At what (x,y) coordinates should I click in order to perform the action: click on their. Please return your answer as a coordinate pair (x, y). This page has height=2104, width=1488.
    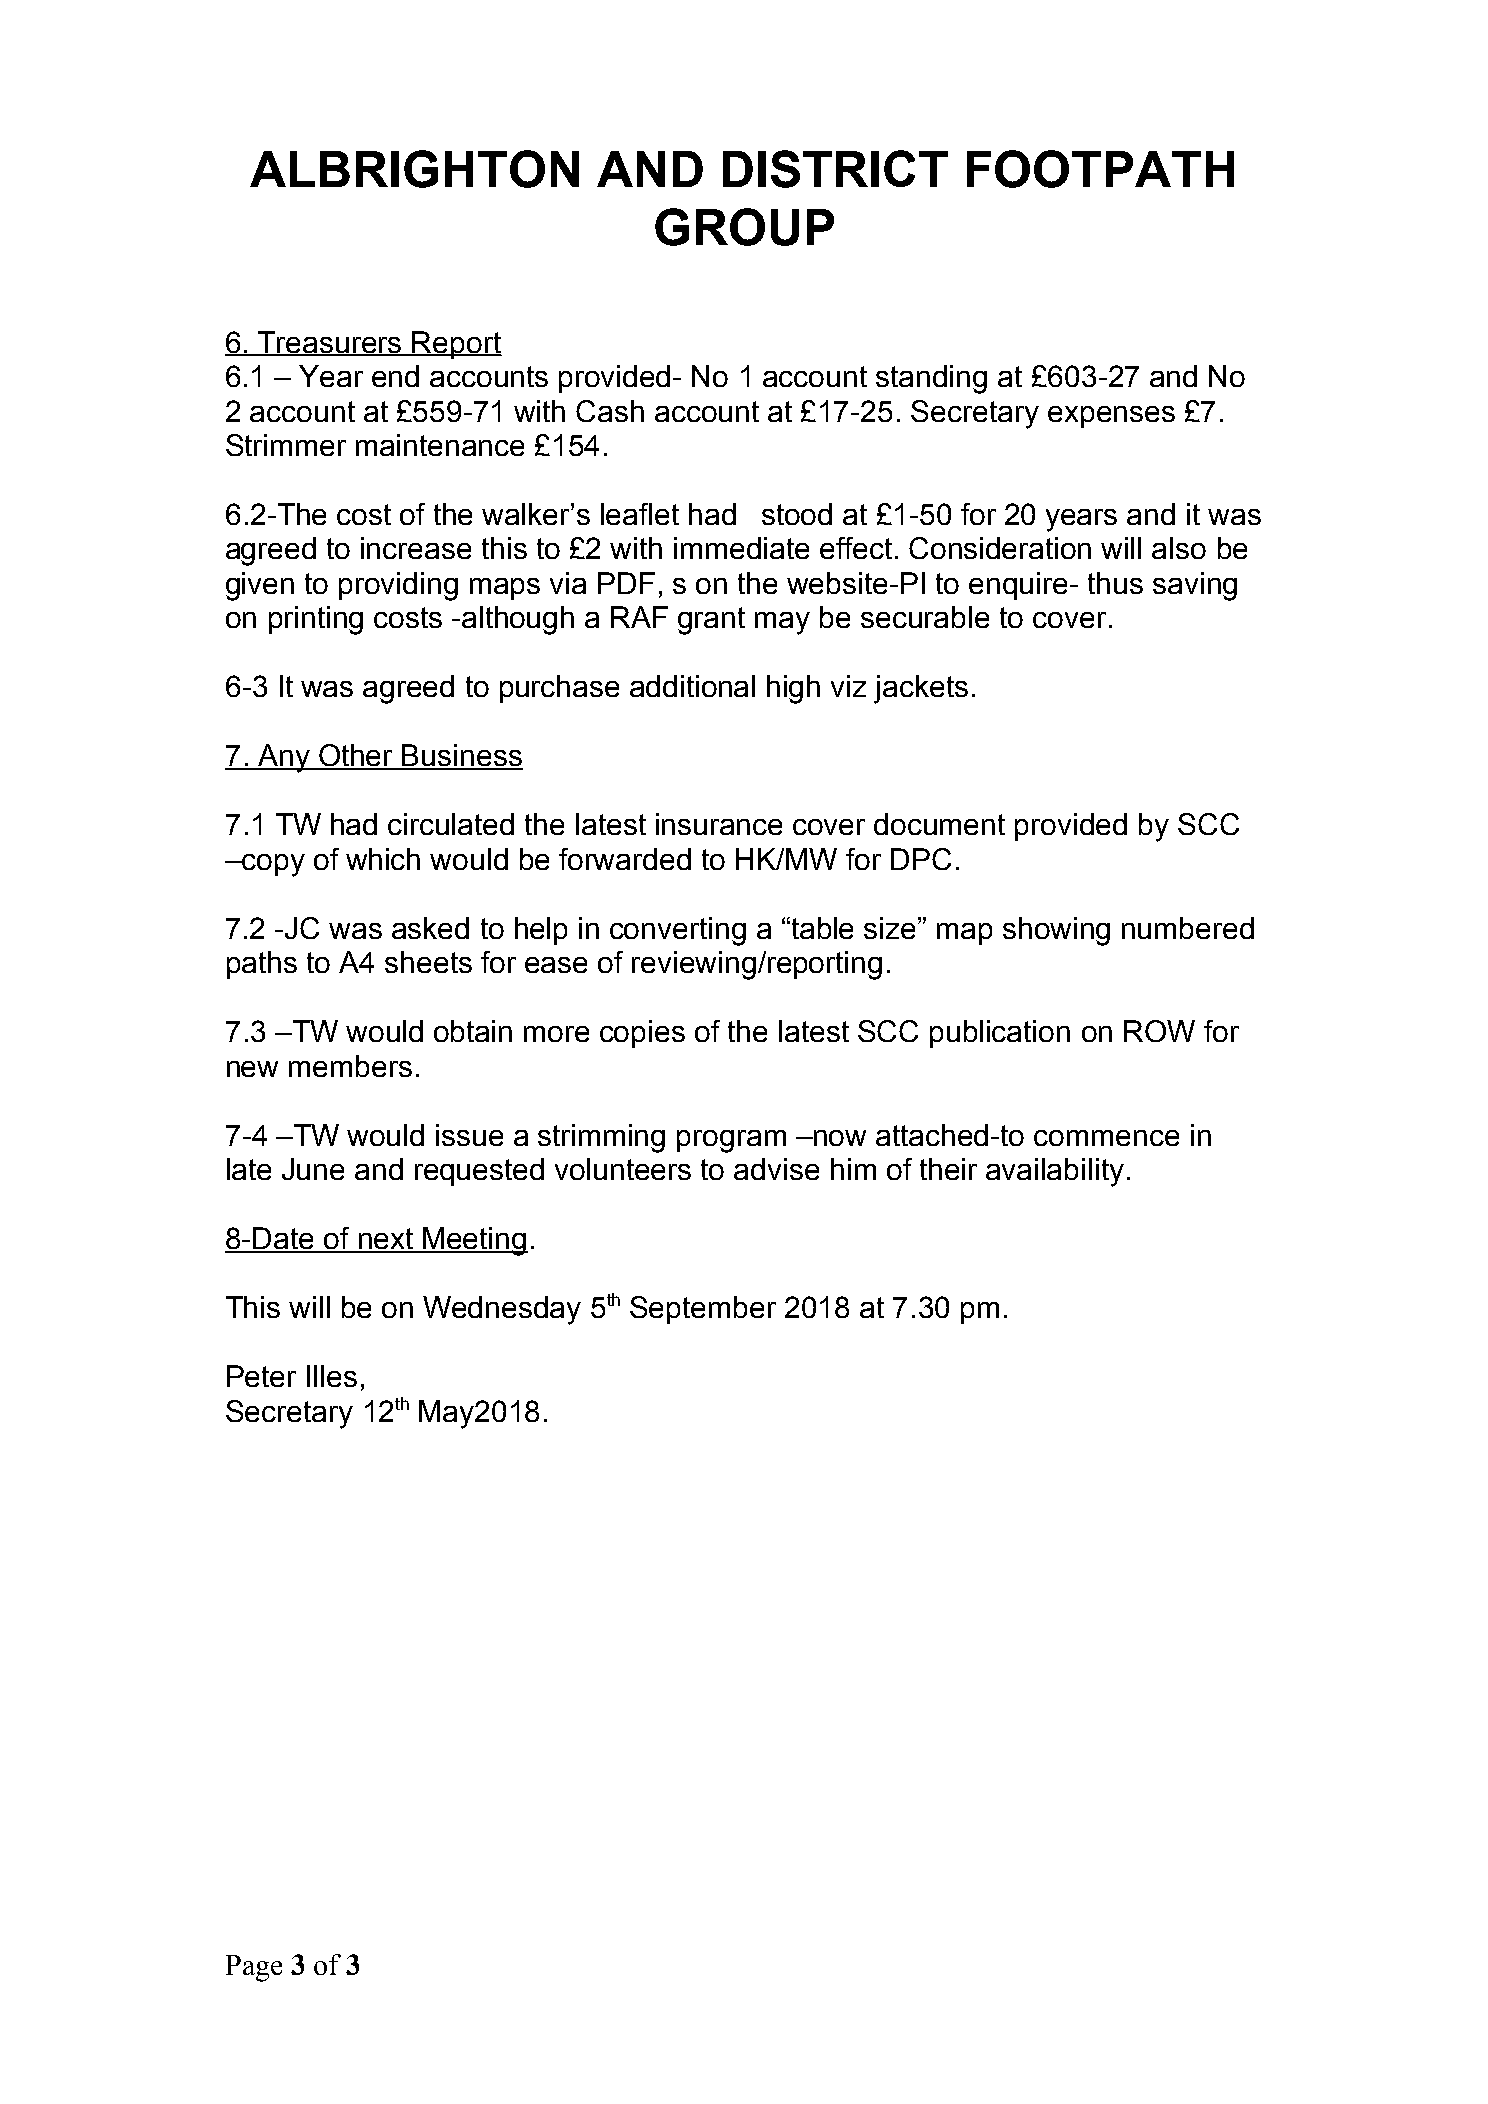
    Looking at the image, I should click on (948, 1169).
